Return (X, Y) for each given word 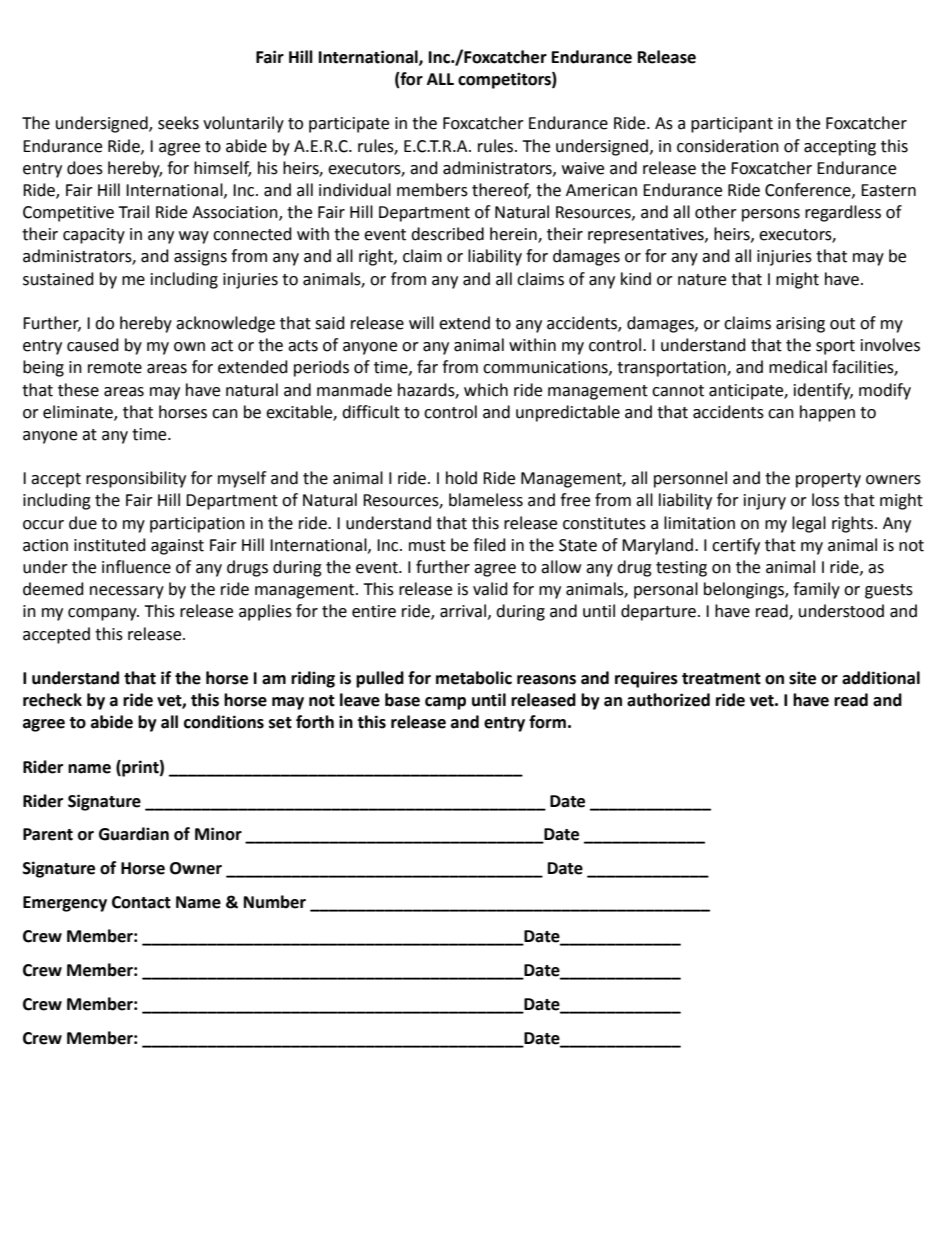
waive (583, 168)
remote (115, 368)
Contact (141, 902)
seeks (178, 123)
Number (275, 902)
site (802, 678)
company (103, 614)
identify (823, 391)
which (486, 390)
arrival (463, 611)
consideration (728, 146)
